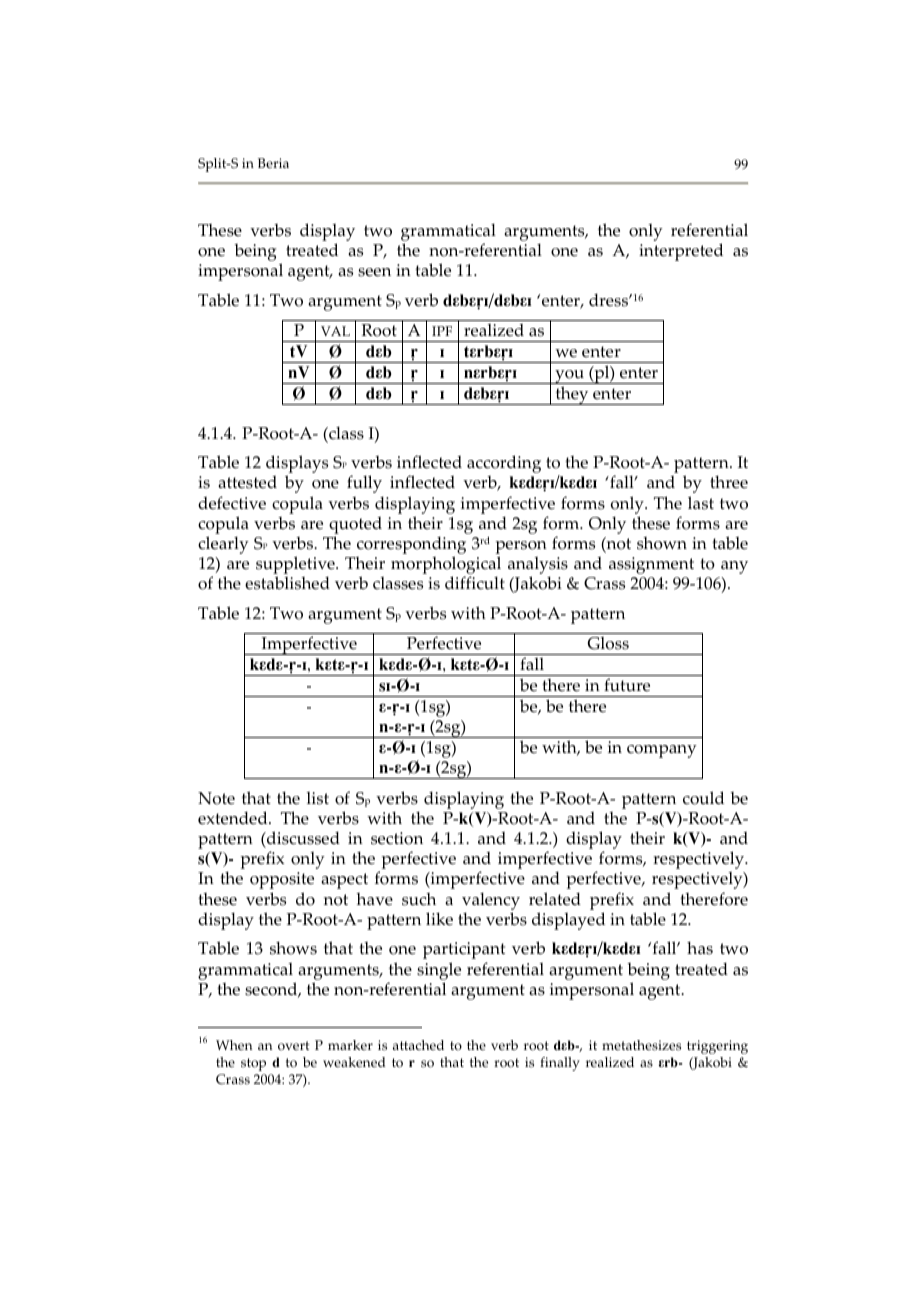 This screenshot has height=1308, width=924. What do you see at coordinates (287, 583) in the screenshot?
I see `established` at bounding box center [287, 583].
